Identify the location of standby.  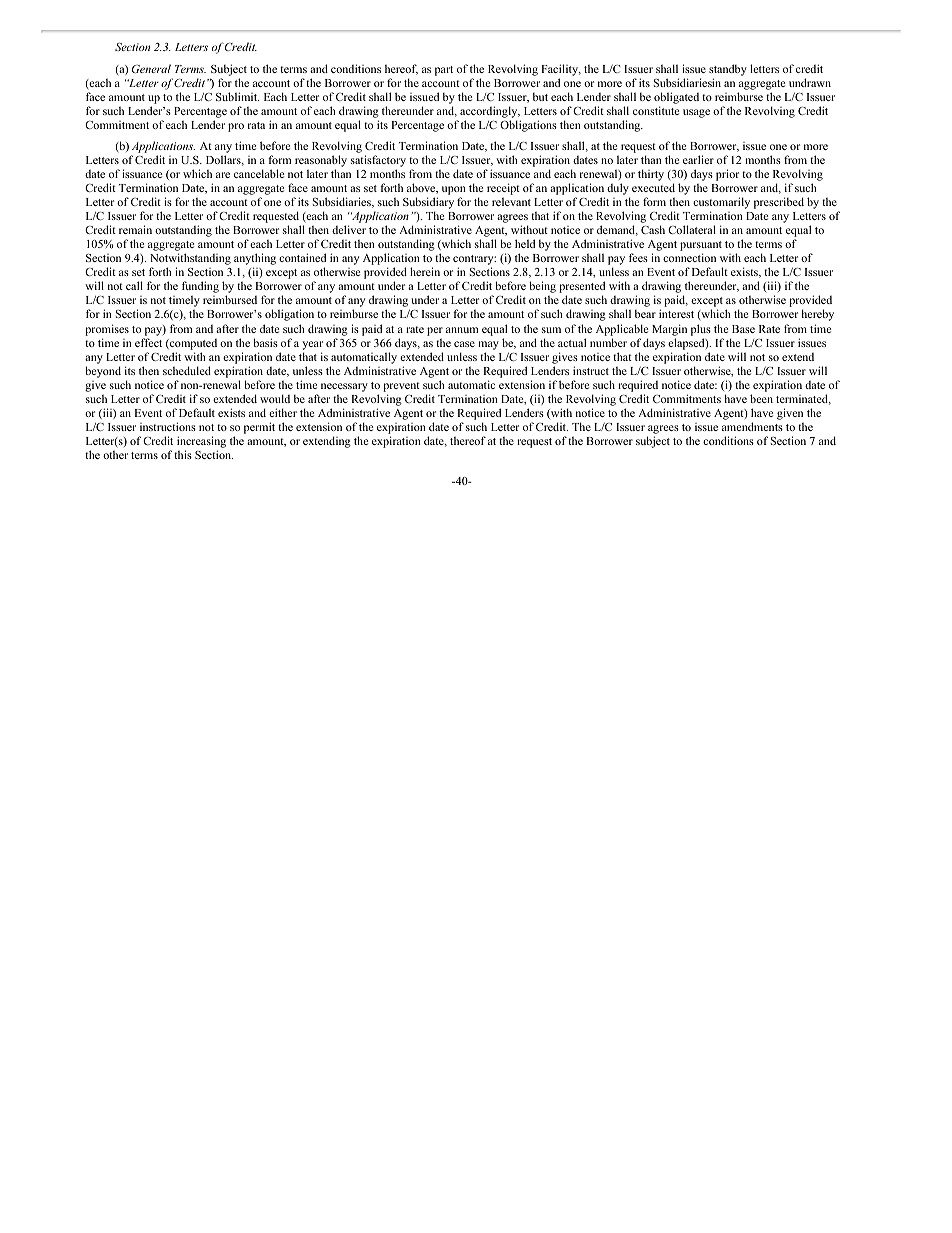
(728, 70).
